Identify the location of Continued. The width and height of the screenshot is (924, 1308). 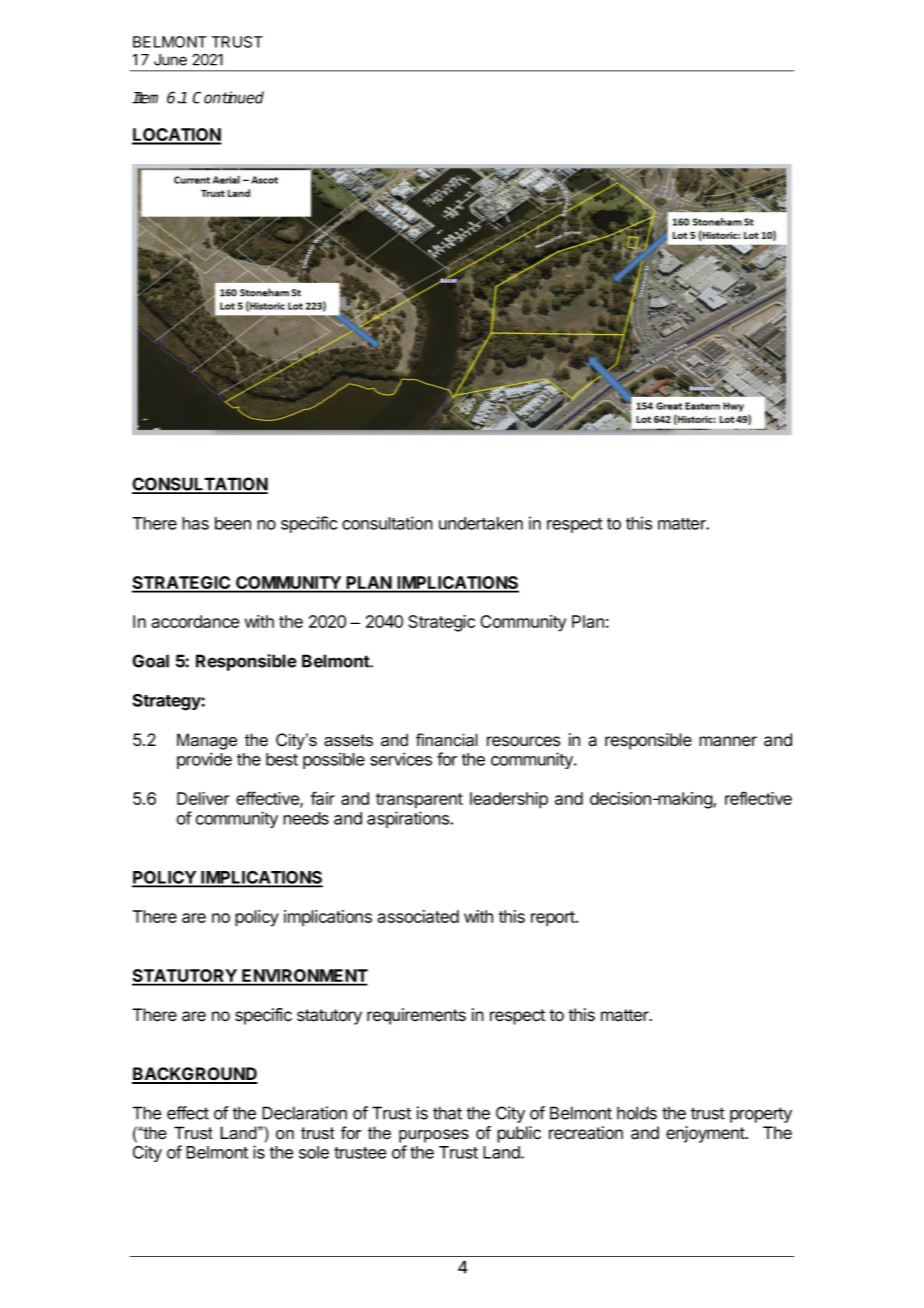
(228, 97).
